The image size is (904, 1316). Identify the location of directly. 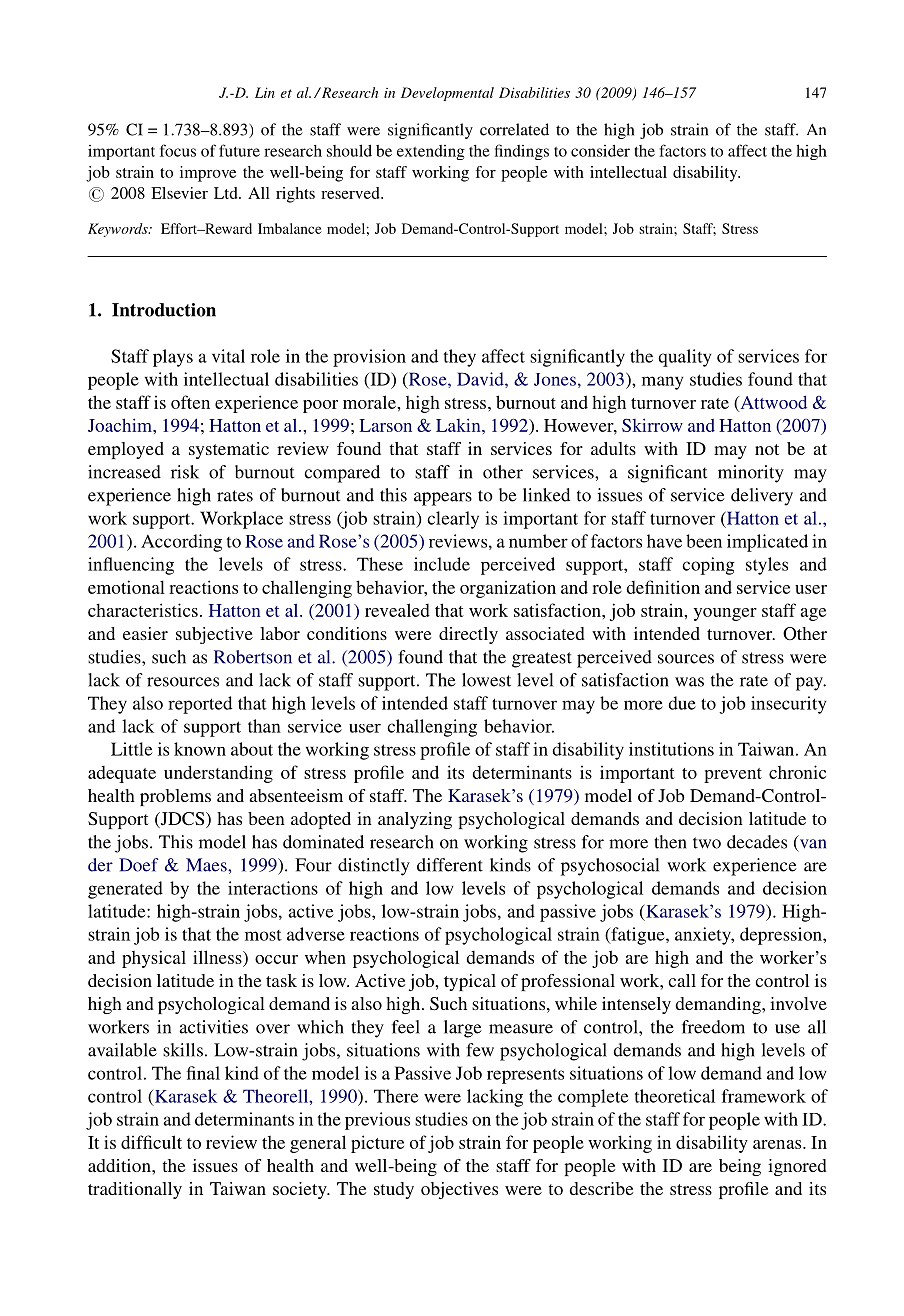
(468, 635).
